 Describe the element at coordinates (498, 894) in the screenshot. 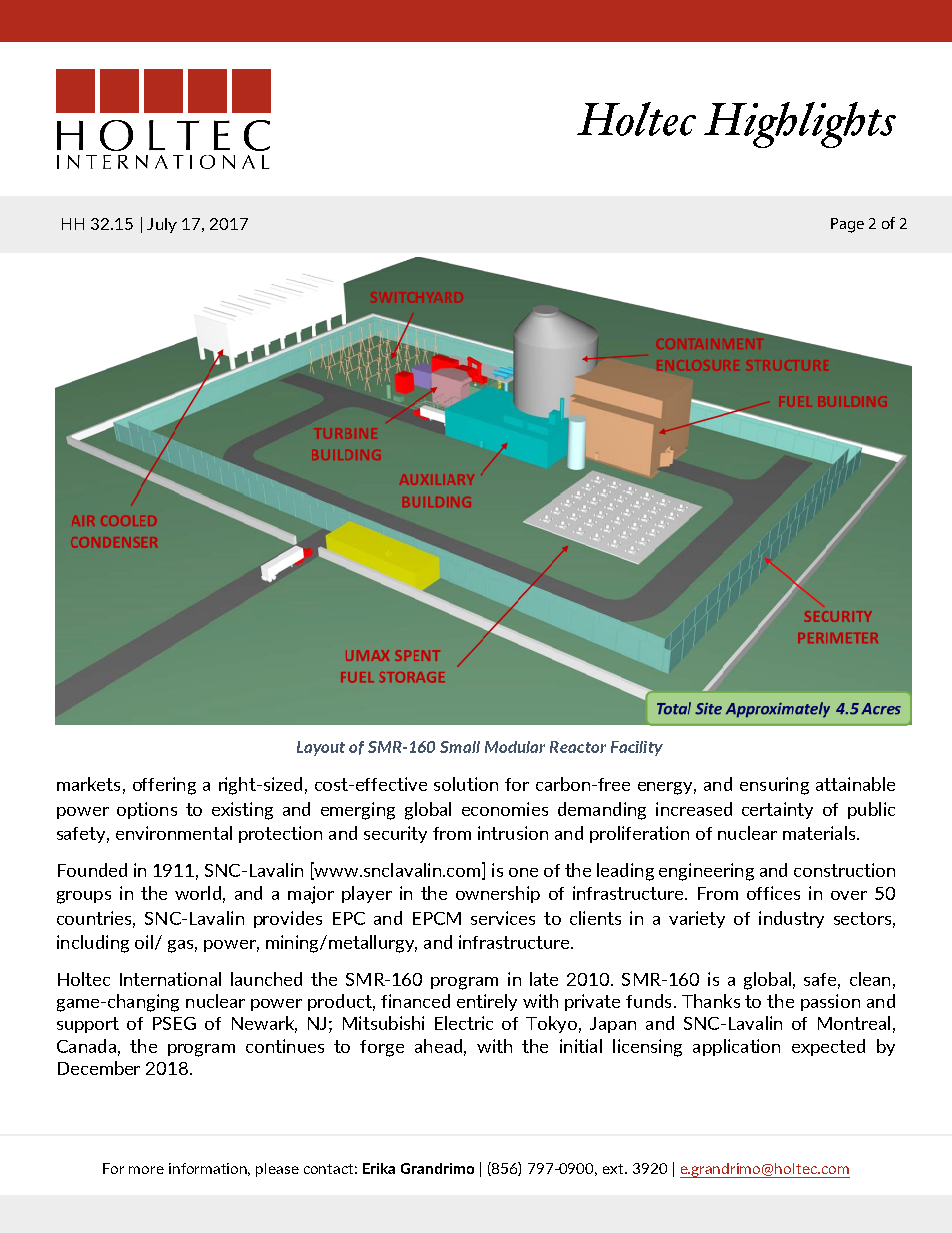

I see `ownership` at that location.
